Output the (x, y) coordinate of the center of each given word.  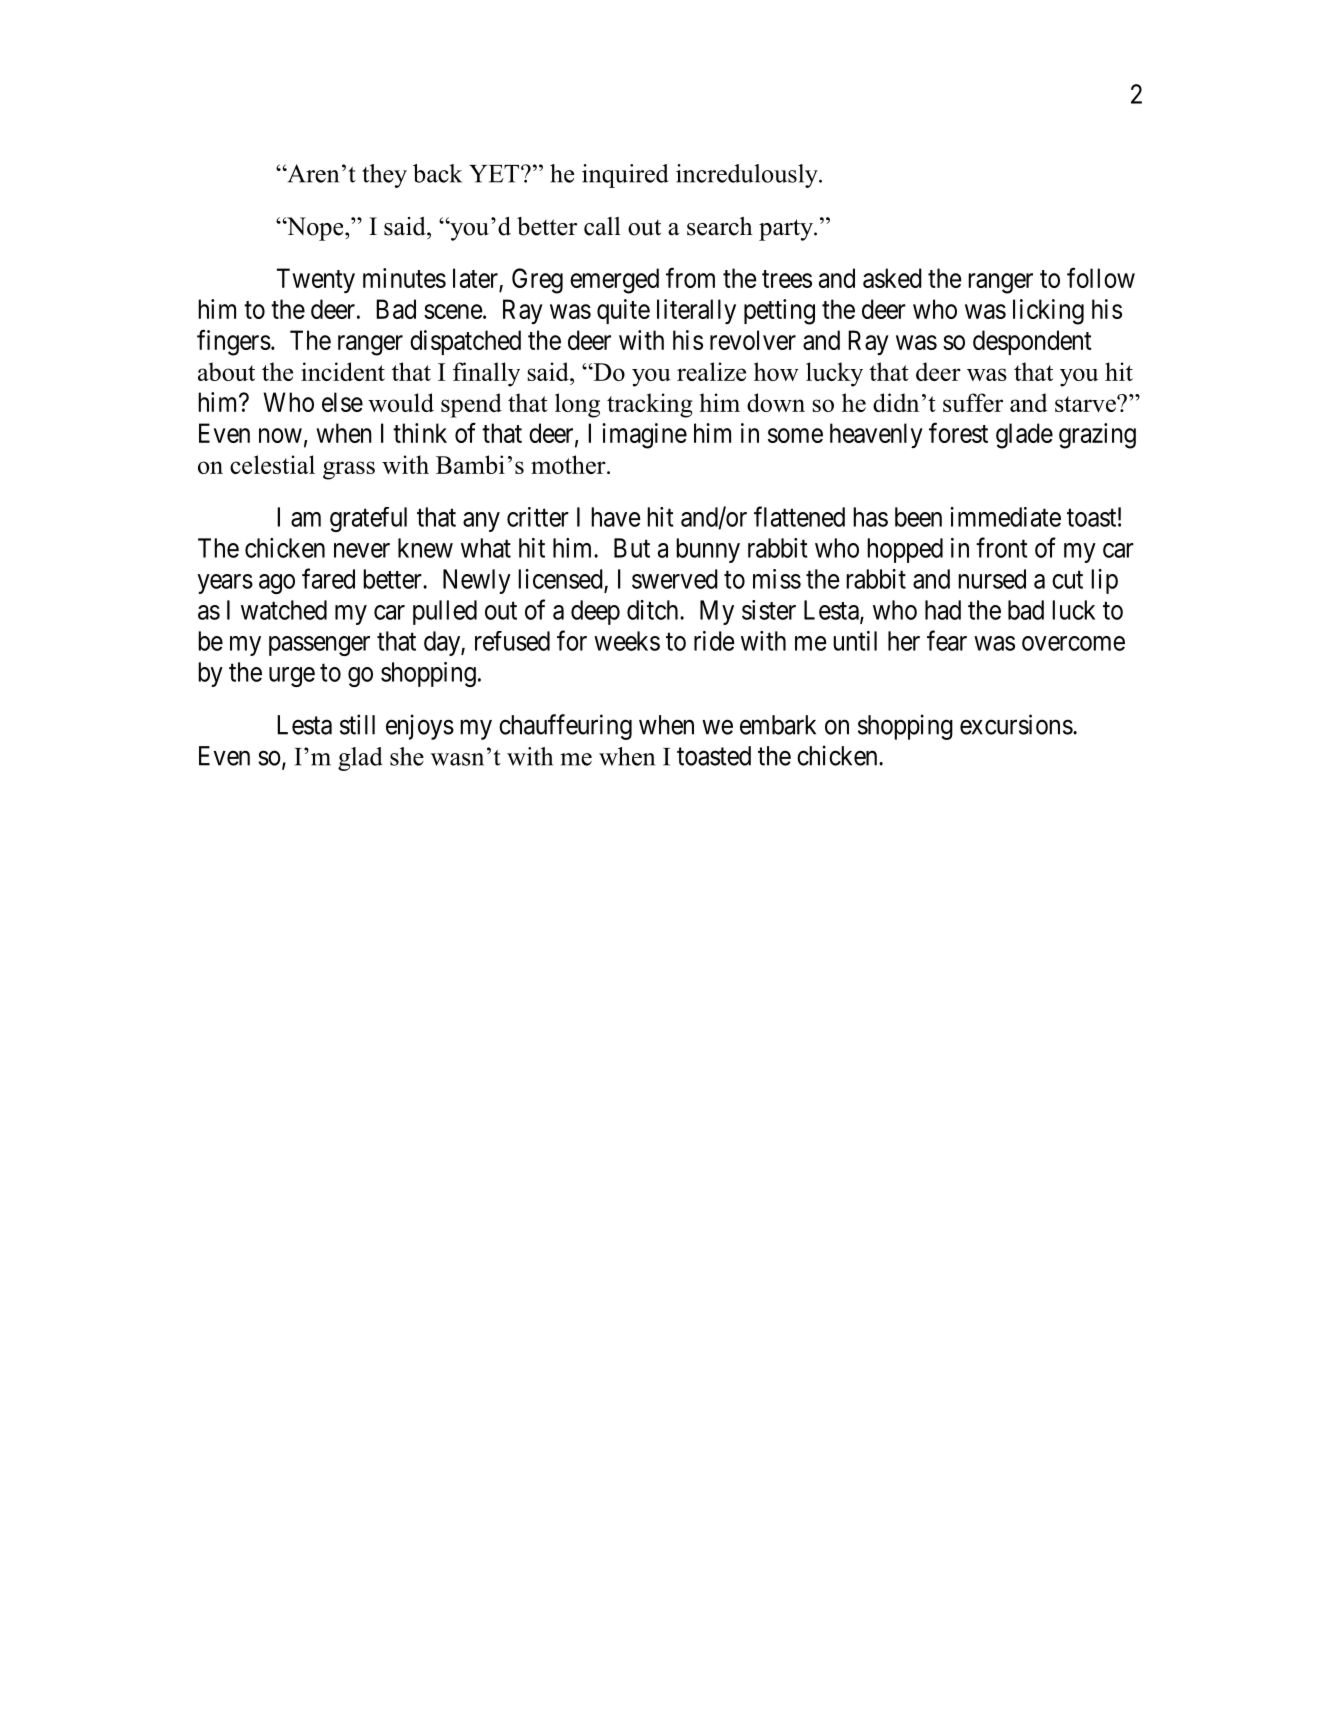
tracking (650, 405)
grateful (368, 519)
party (787, 230)
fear (947, 640)
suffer (973, 402)
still (357, 724)
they (384, 176)
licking (1048, 312)
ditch (654, 610)
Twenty (316, 280)
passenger (319, 646)
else (342, 402)
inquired (625, 176)
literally (696, 311)
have (616, 517)
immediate (1005, 517)
